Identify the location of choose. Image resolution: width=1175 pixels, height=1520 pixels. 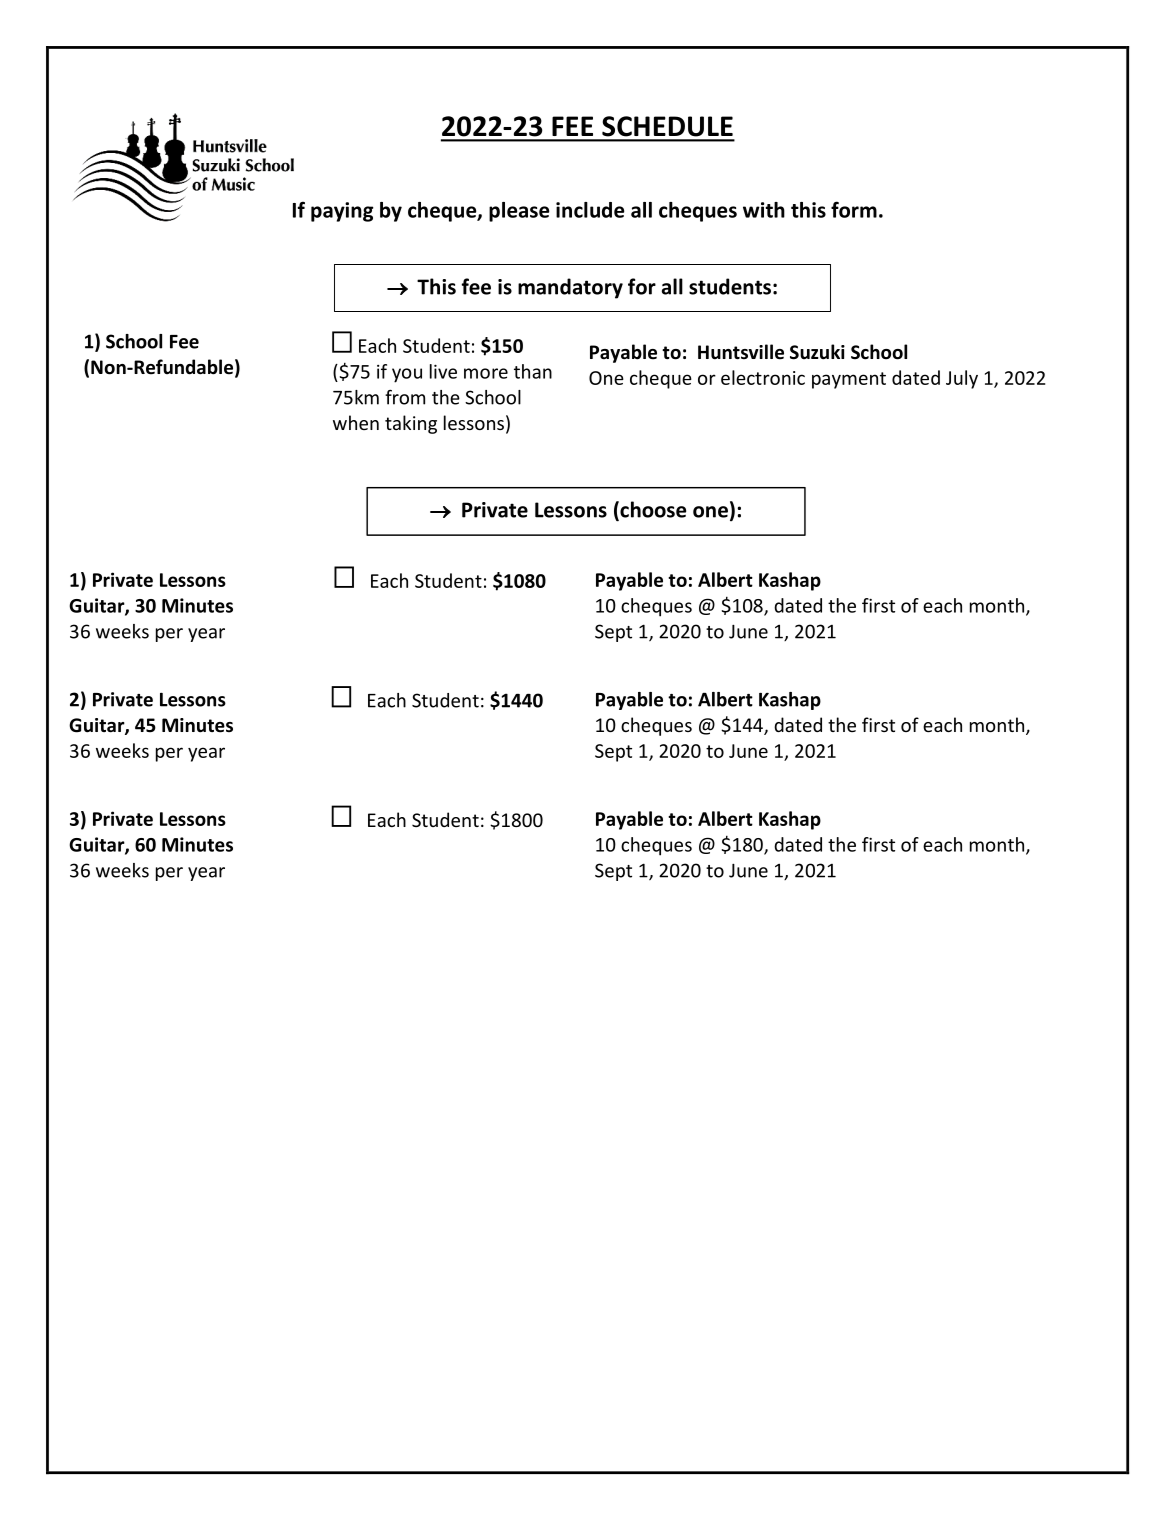
(652, 510).
